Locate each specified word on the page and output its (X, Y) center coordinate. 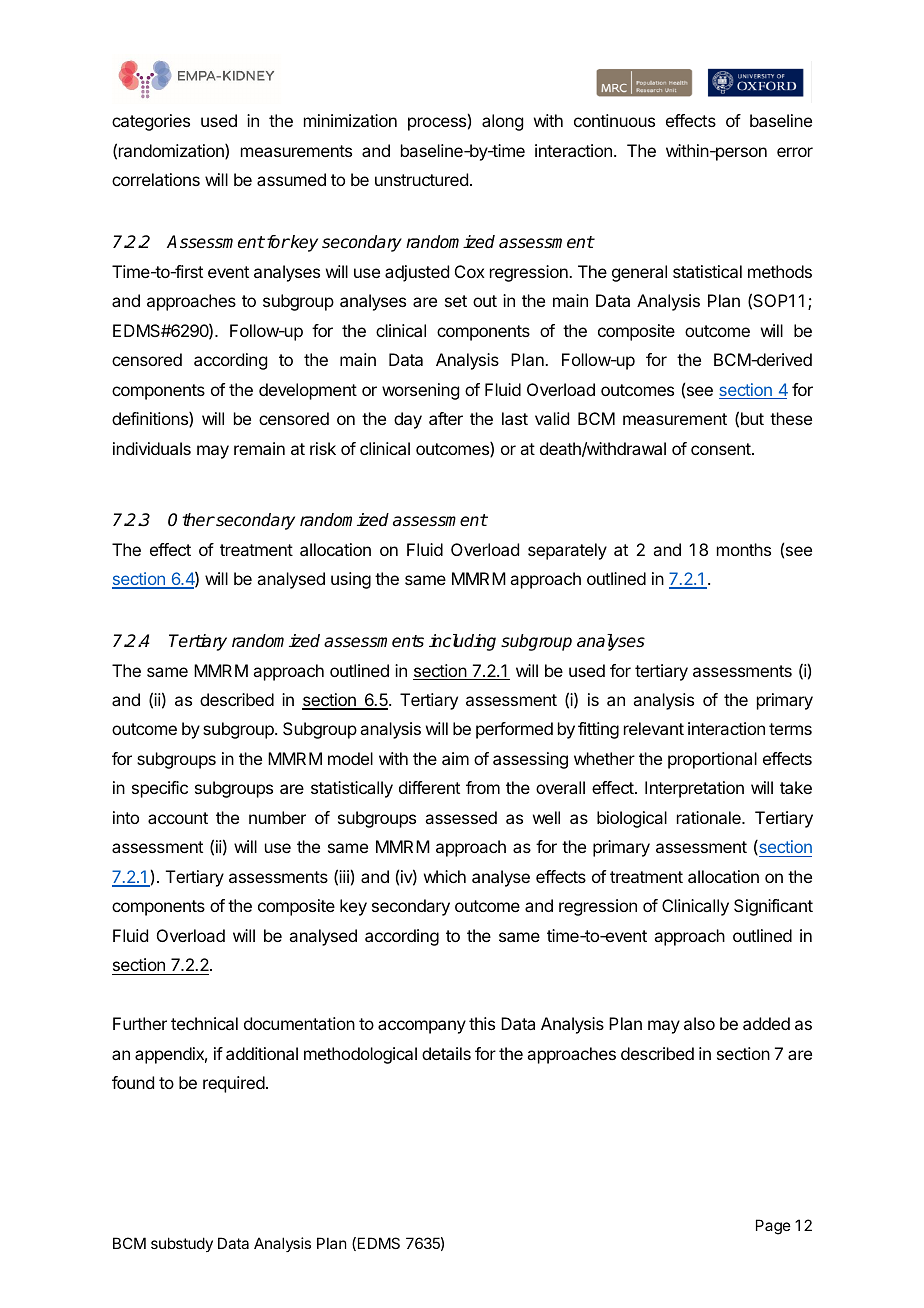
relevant (654, 728)
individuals (152, 448)
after (446, 418)
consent (722, 449)
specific (160, 789)
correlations (156, 179)
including (462, 642)
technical (204, 1023)
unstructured (421, 179)
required (234, 1084)
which (445, 876)
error (795, 152)
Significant (773, 907)
